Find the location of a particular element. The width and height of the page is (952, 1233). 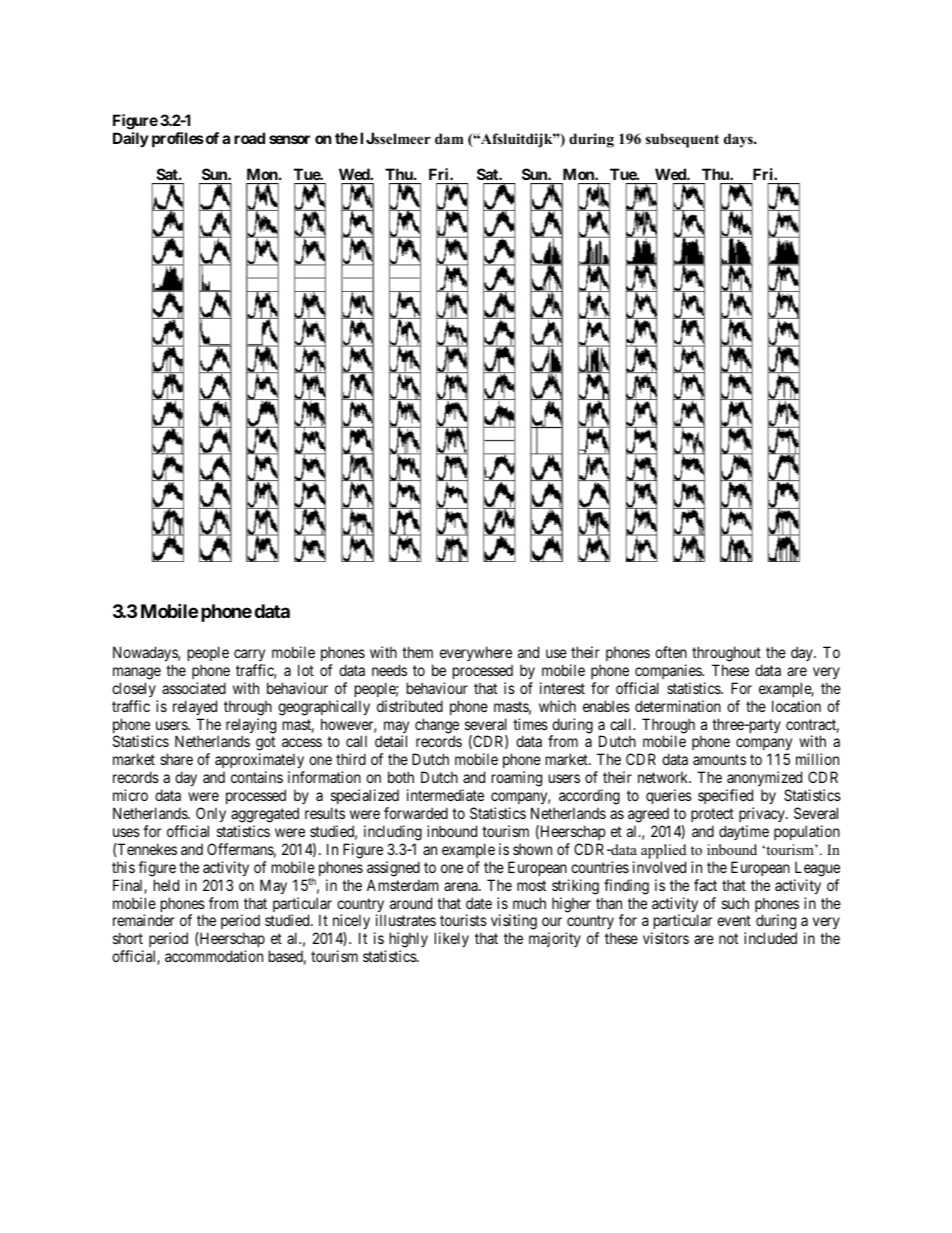

often is located at coordinates (671, 652).
